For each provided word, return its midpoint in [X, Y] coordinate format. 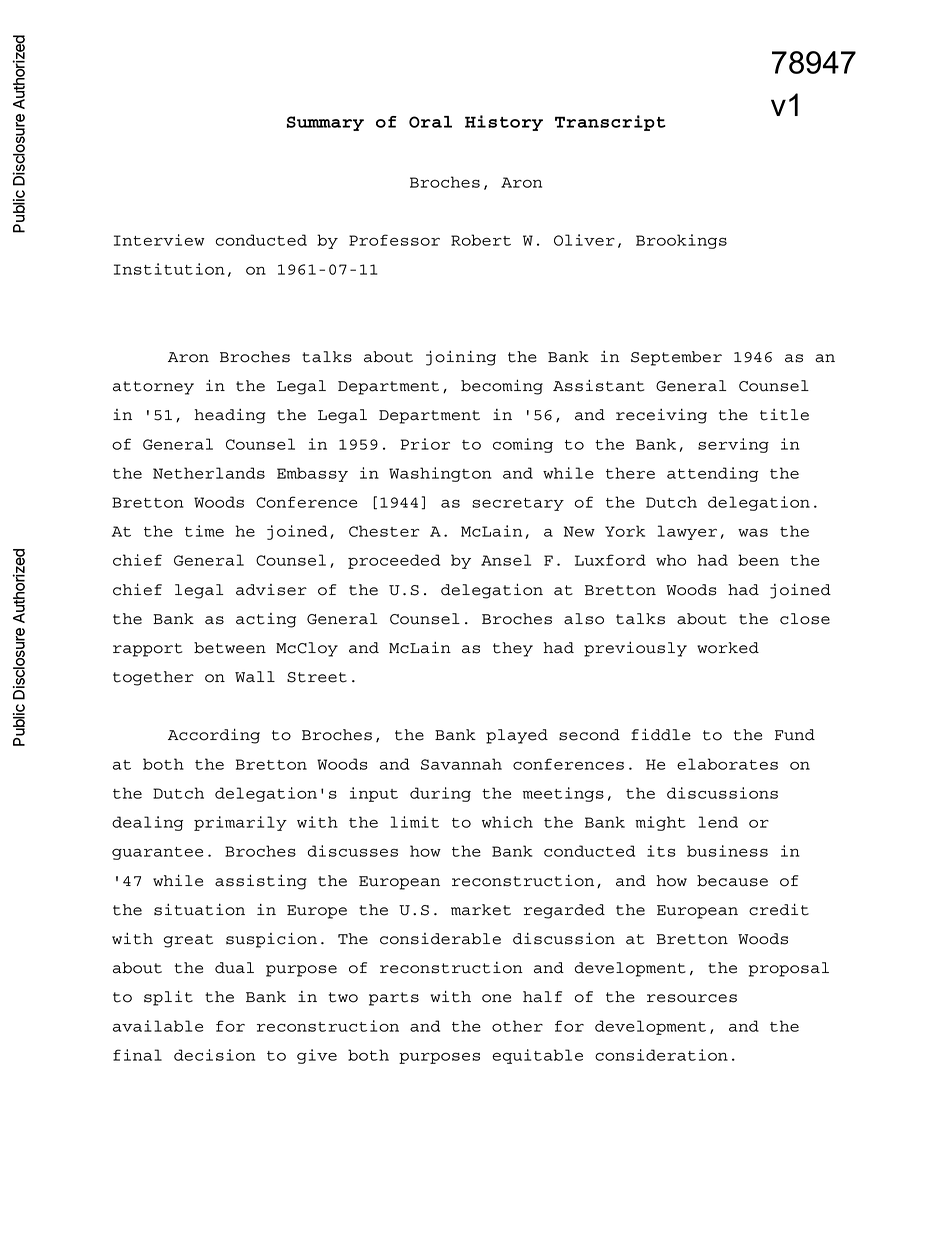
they [513, 649]
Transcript [610, 123]
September [676, 358]
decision [214, 1055]
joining [461, 358]
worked [728, 648]
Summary [325, 123]
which [507, 822]
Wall [255, 677]
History [504, 123]
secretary [518, 504]
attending [712, 474]
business [727, 851]
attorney [153, 388]
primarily [240, 823]
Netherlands [209, 473]
